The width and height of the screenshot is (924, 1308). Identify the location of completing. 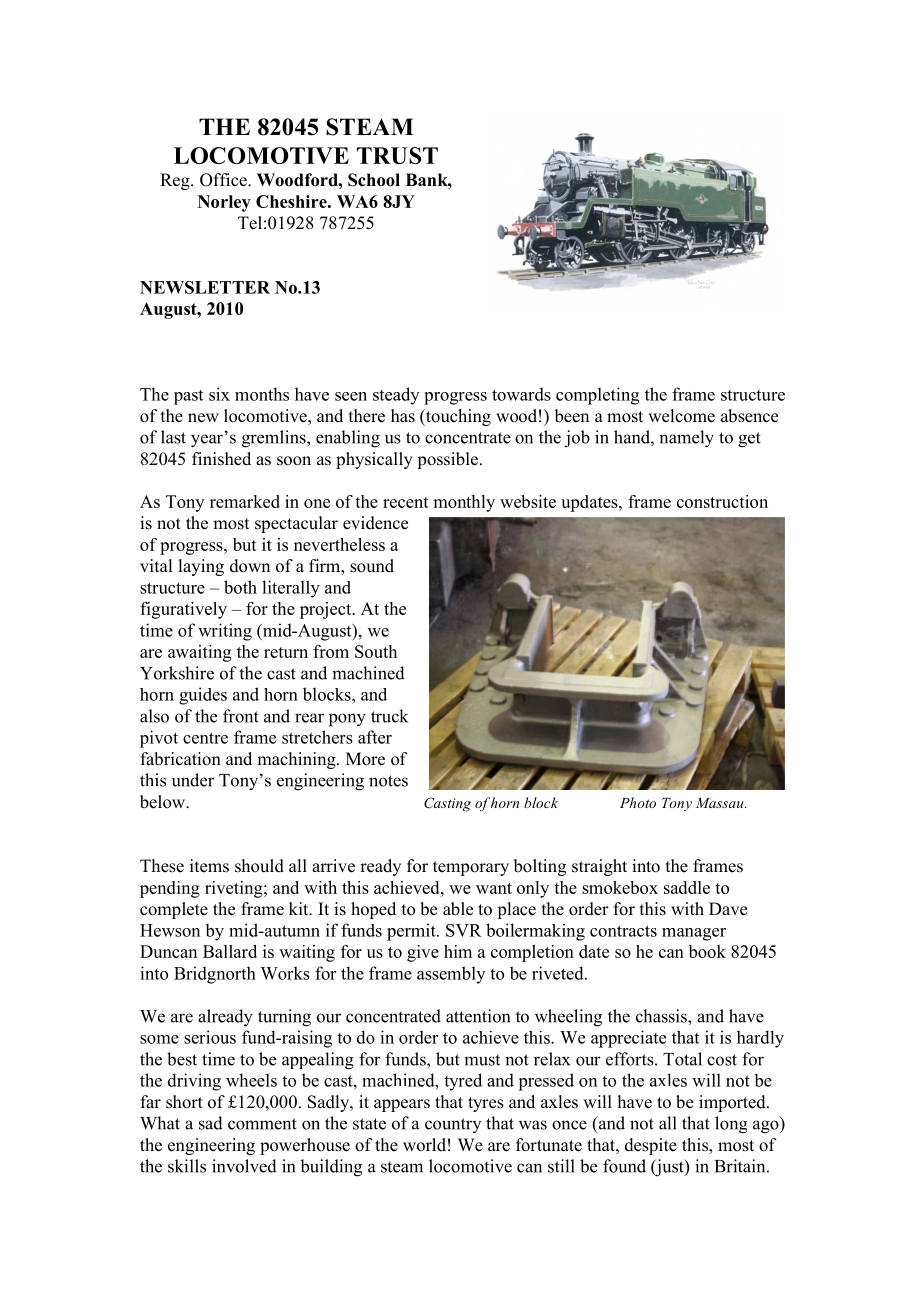
(597, 396).
